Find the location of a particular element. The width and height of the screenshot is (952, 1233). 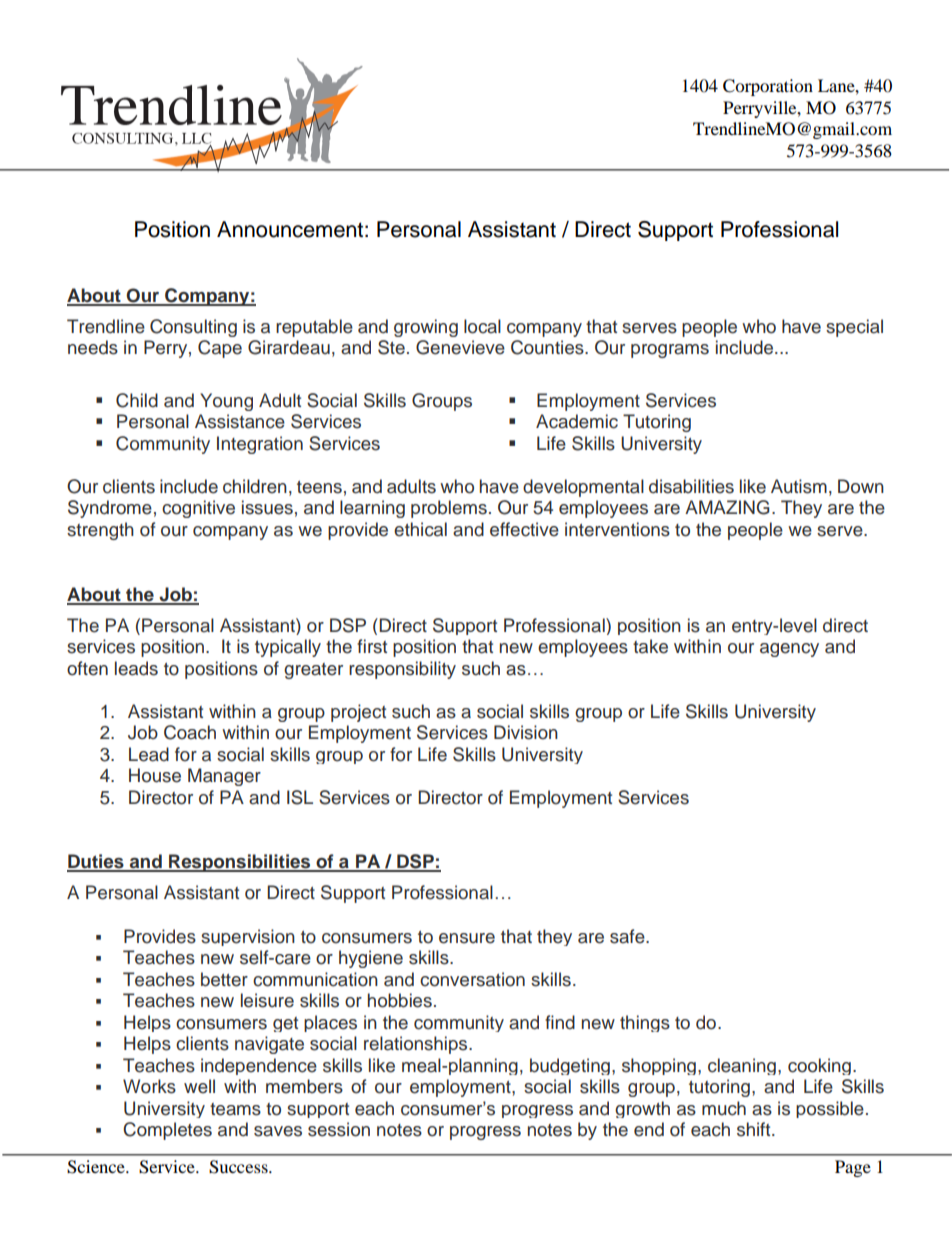

safe is located at coordinates (628, 936).
